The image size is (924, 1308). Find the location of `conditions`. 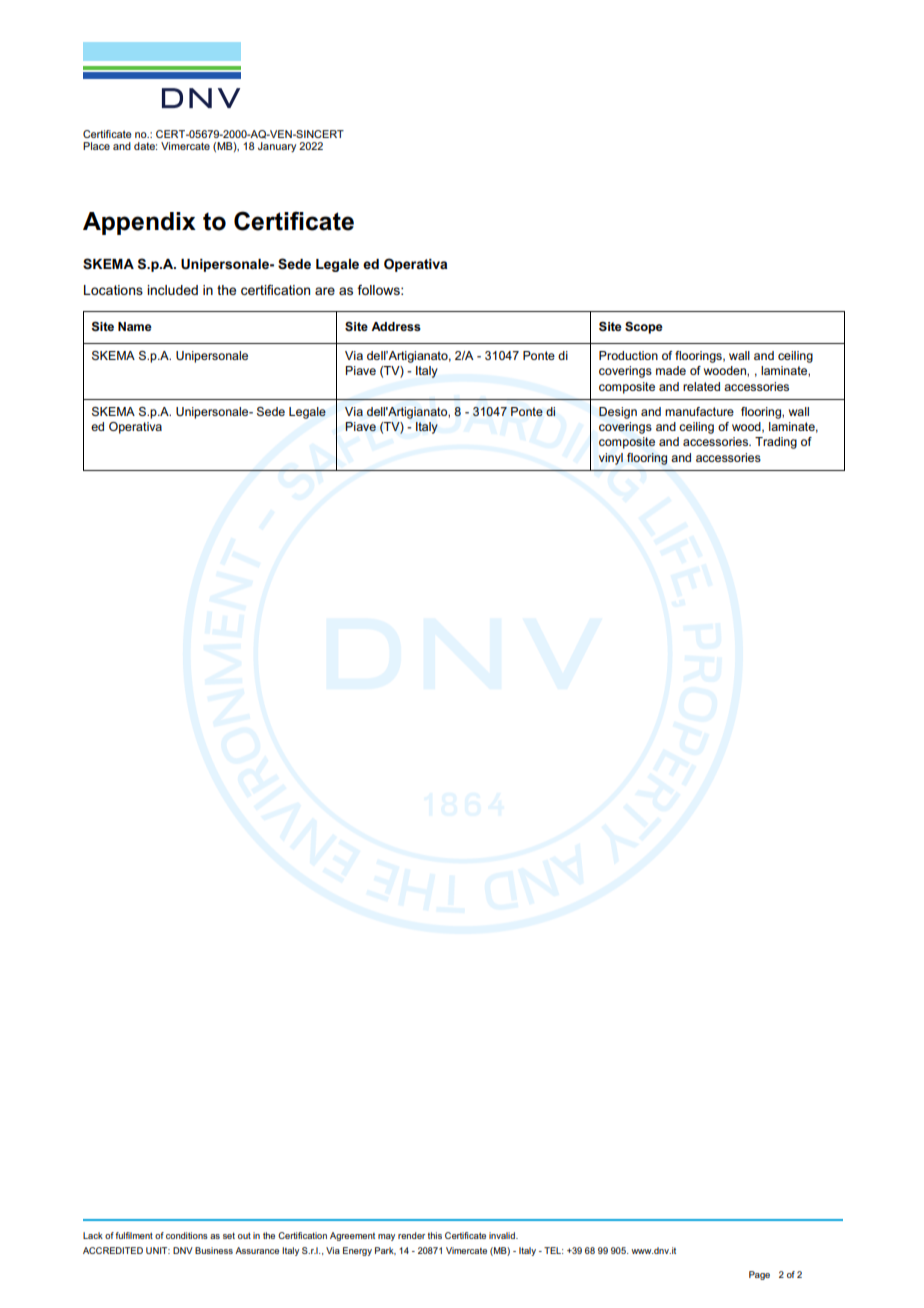

conditions is located at coordinates (187, 1235).
